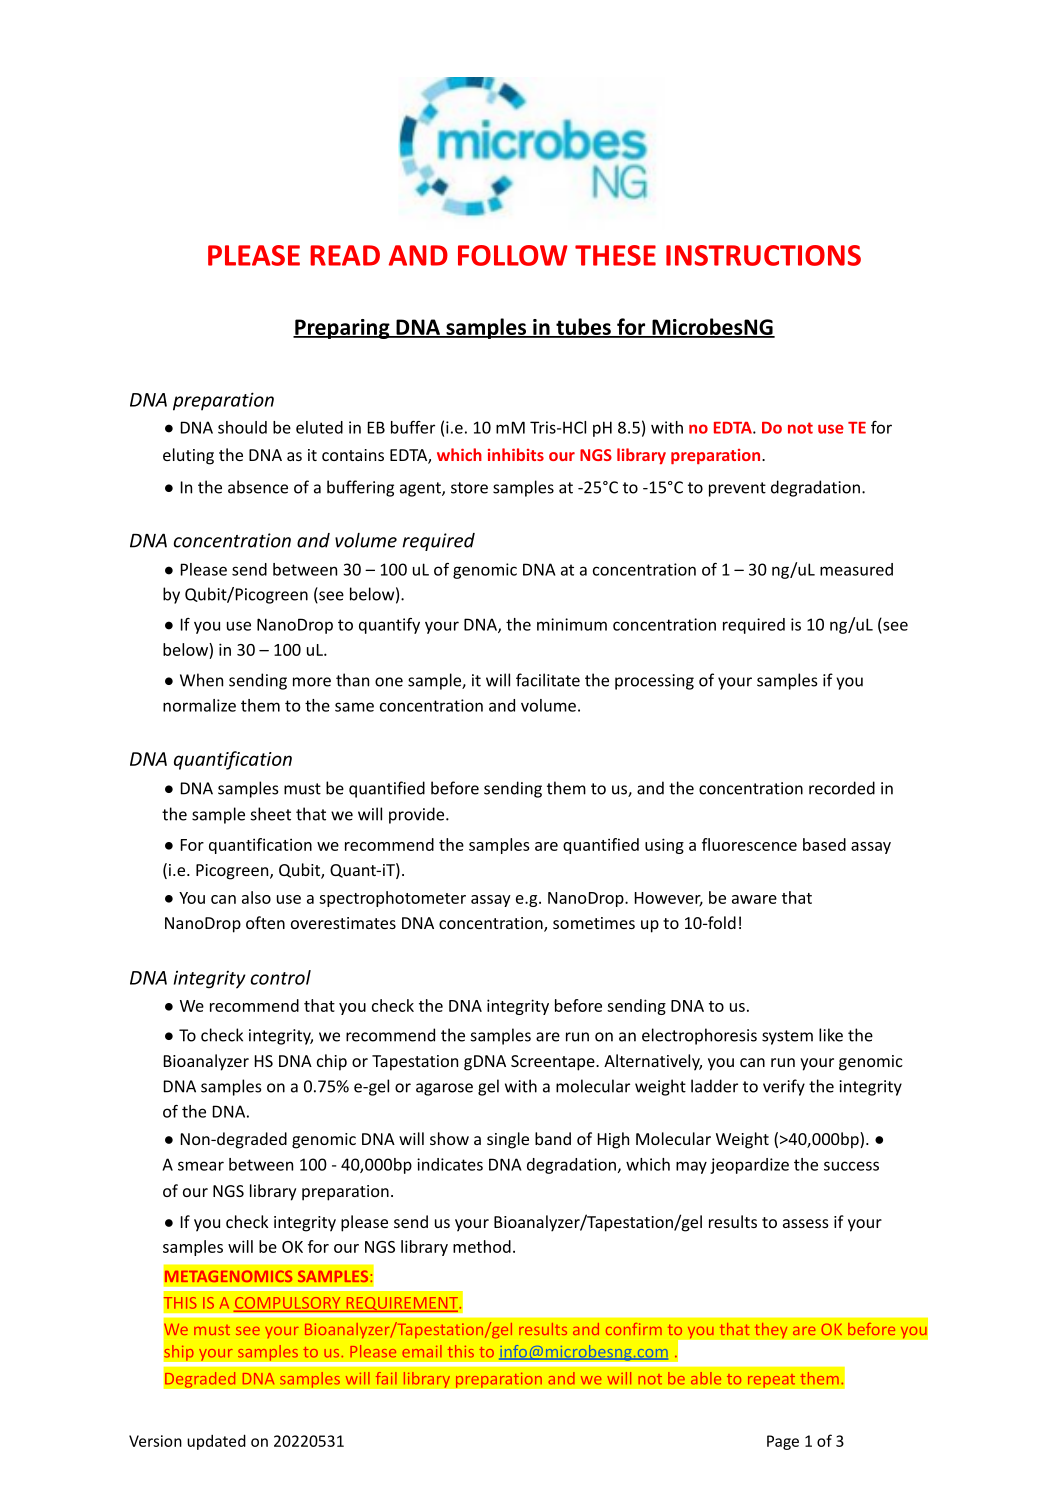 The image size is (1054, 1489). I want to click on Preparing, so click(342, 329).
